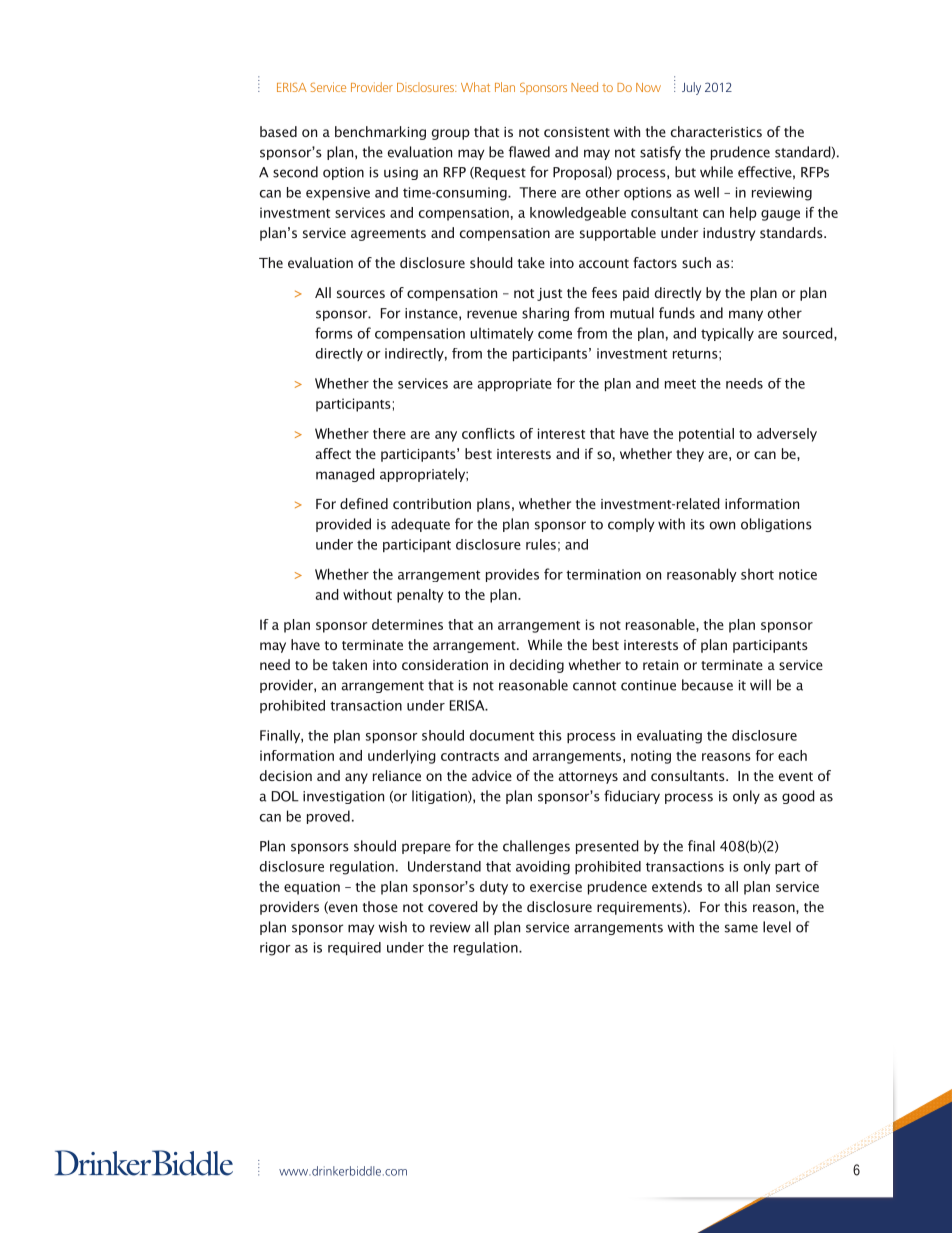  What do you see at coordinates (343, 525) in the screenshot?
I see `provided` at bounding box center [343, 525].
